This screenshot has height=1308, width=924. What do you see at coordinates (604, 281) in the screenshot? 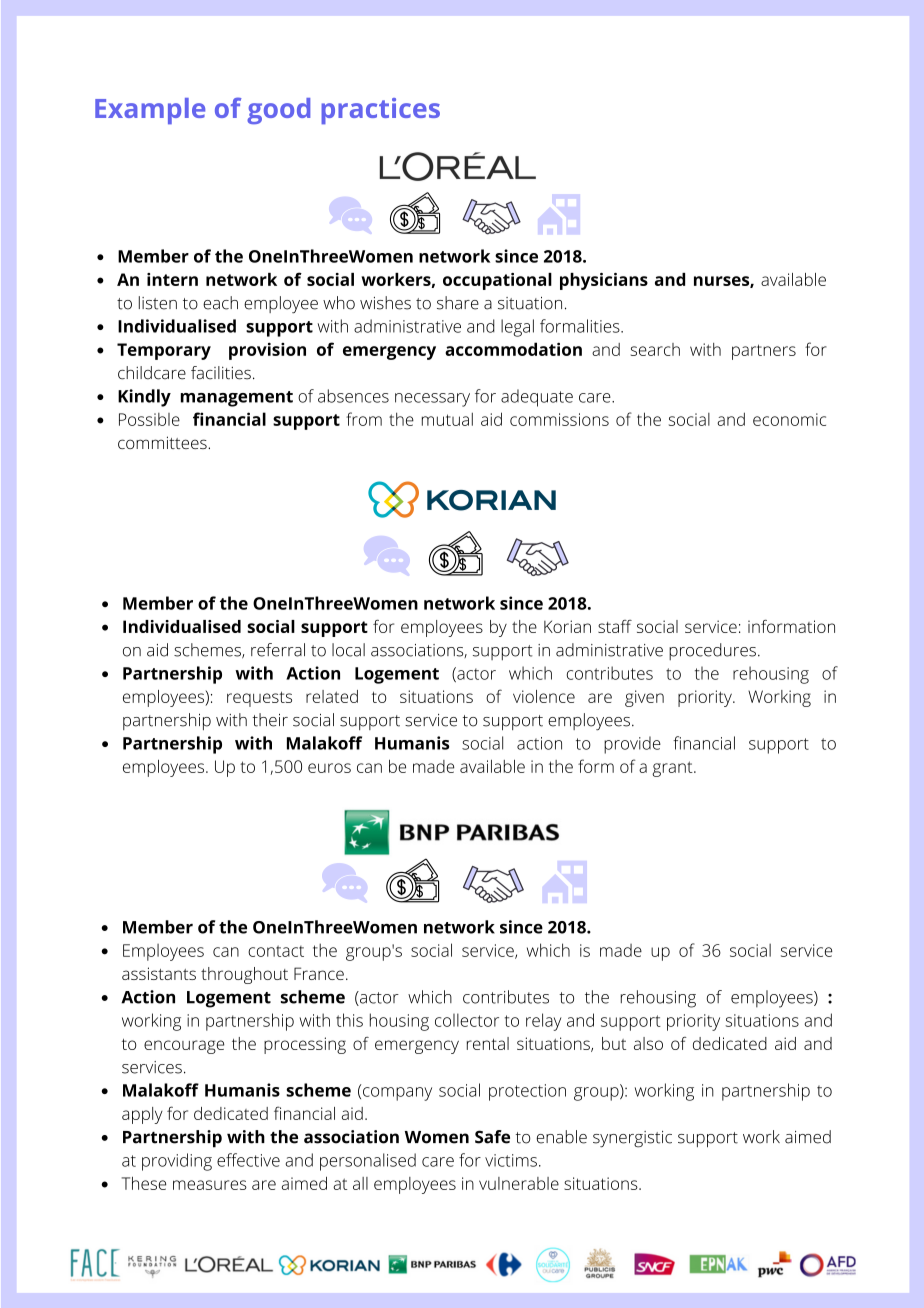
I see `physicians` at bounding box center [604, 281].
